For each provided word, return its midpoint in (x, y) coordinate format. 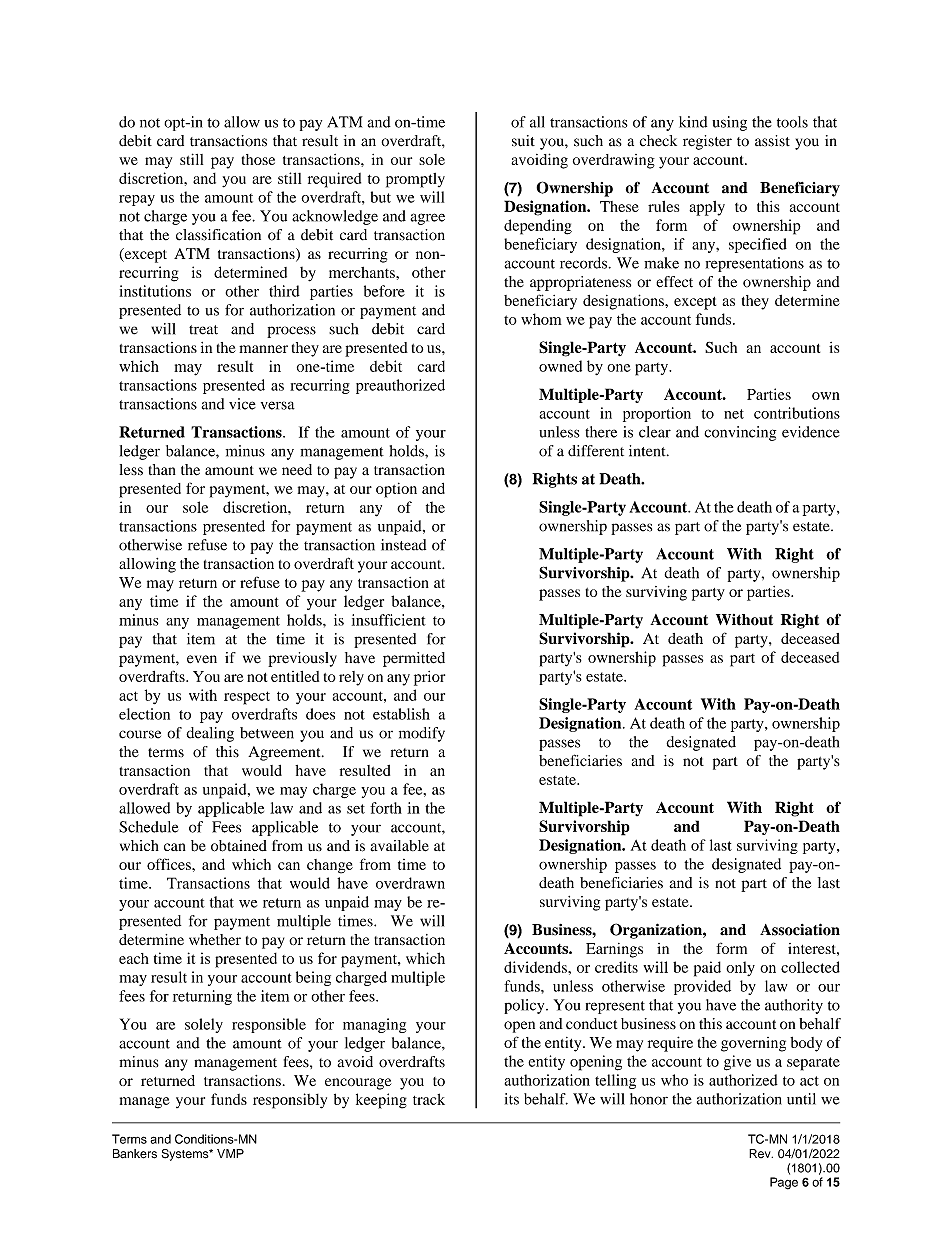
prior (429, 678)
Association (800, 929)
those (258, 159)
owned (560, 366)
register (707, 142)
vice (242, 404)
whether (215, 939)
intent (648, 451)
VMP (230, 1153)
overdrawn (410, 883)
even (202, 659)
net (734, 414)
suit (523, 141)
